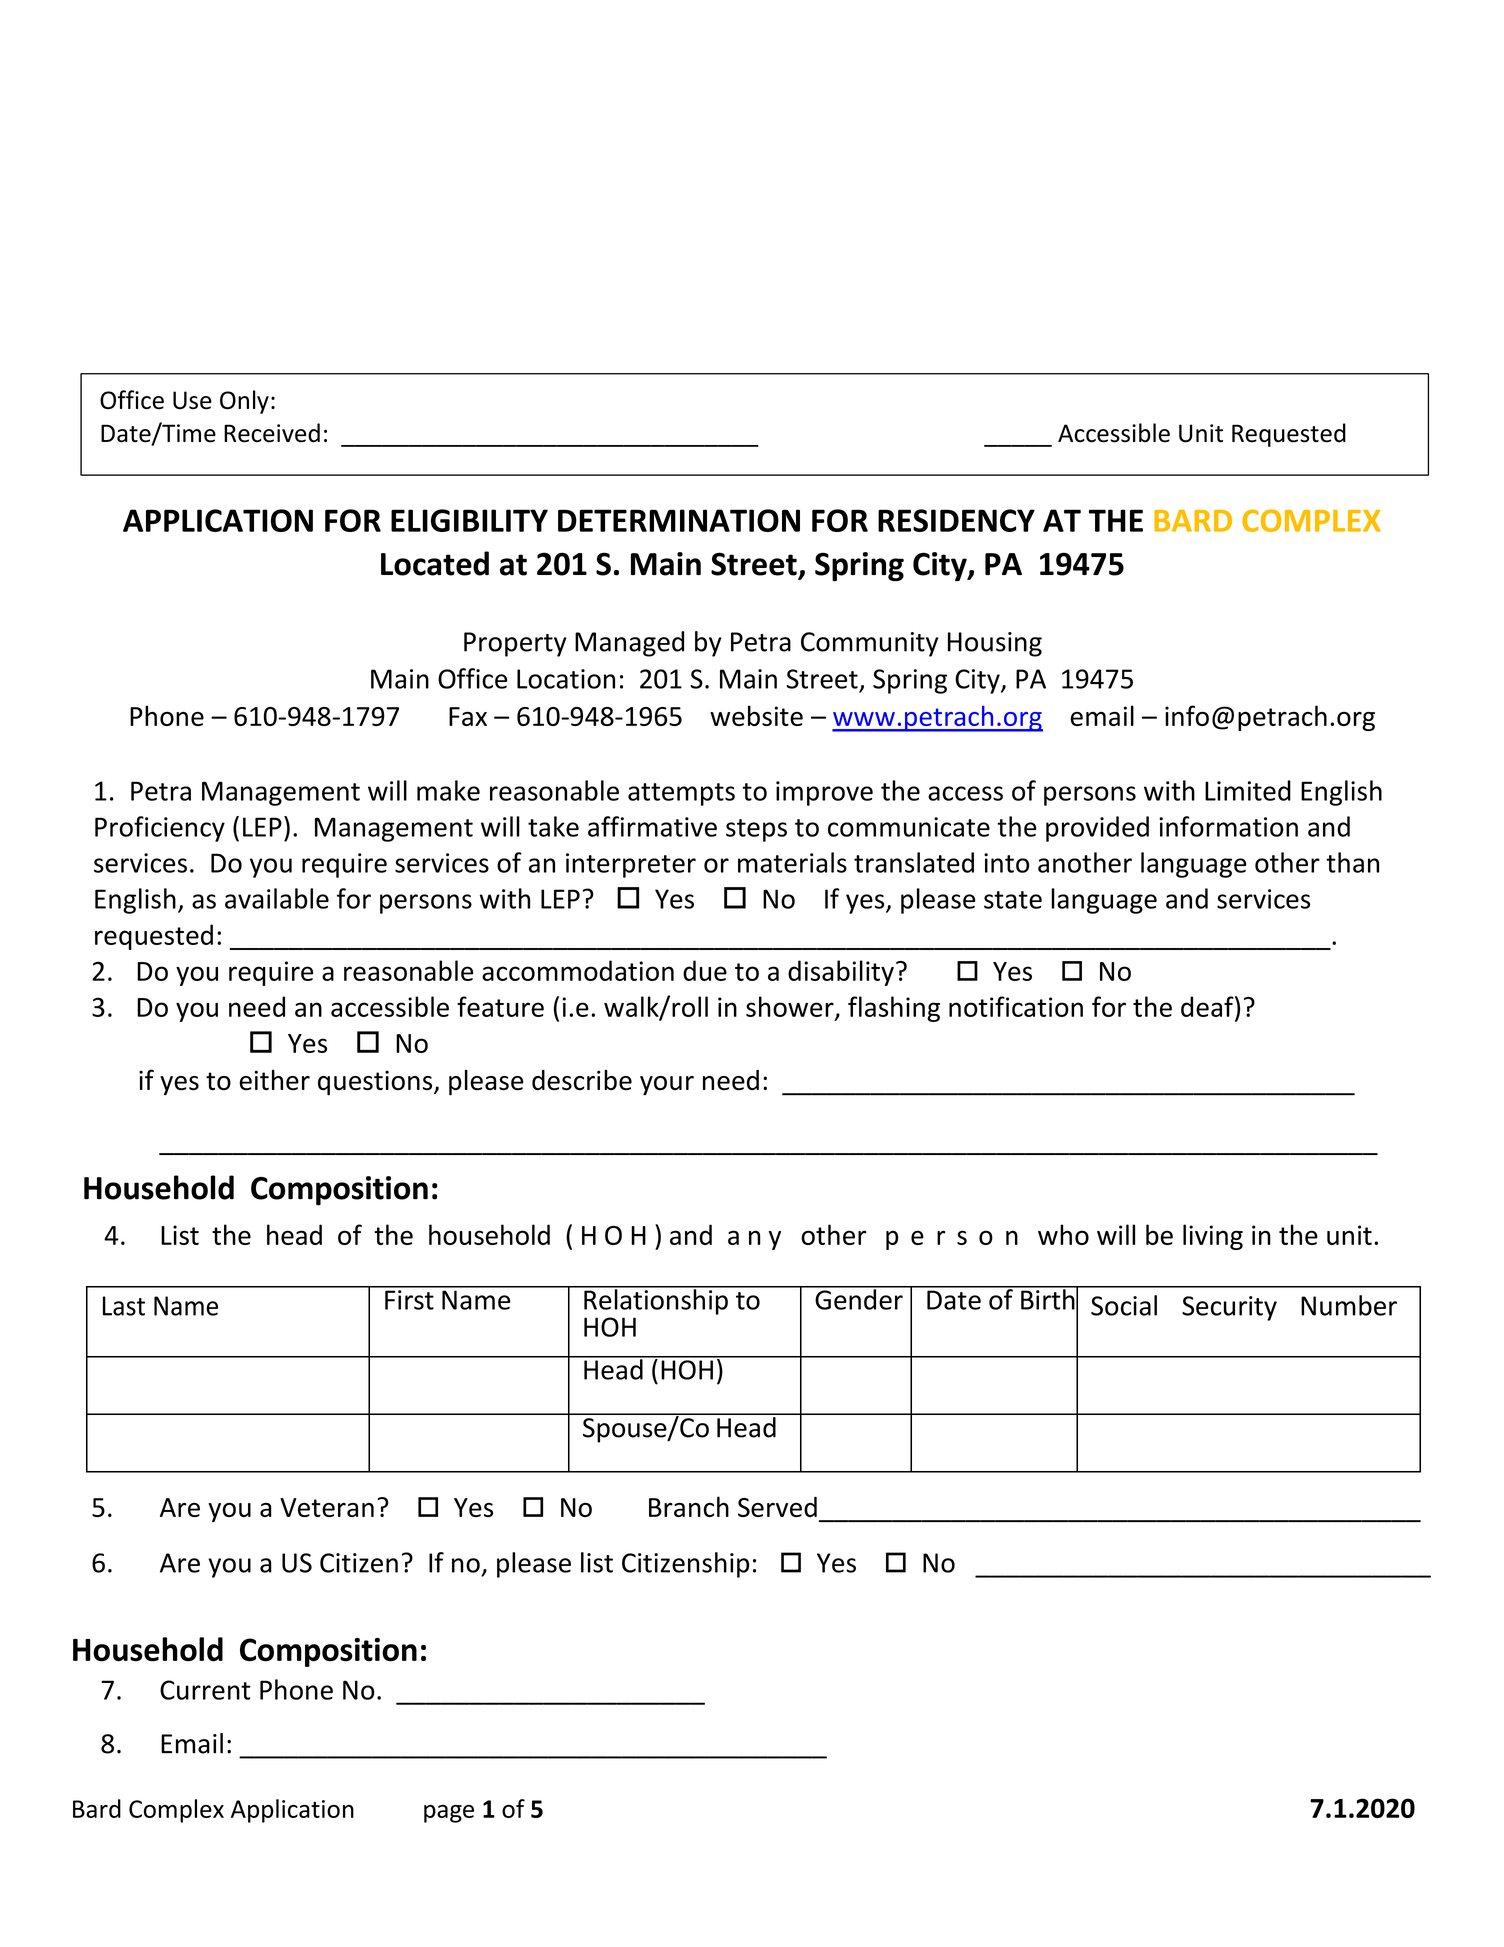 The width and height of the document is (1504, 1947). I want to click on deaf, so click(1208, 1006).
